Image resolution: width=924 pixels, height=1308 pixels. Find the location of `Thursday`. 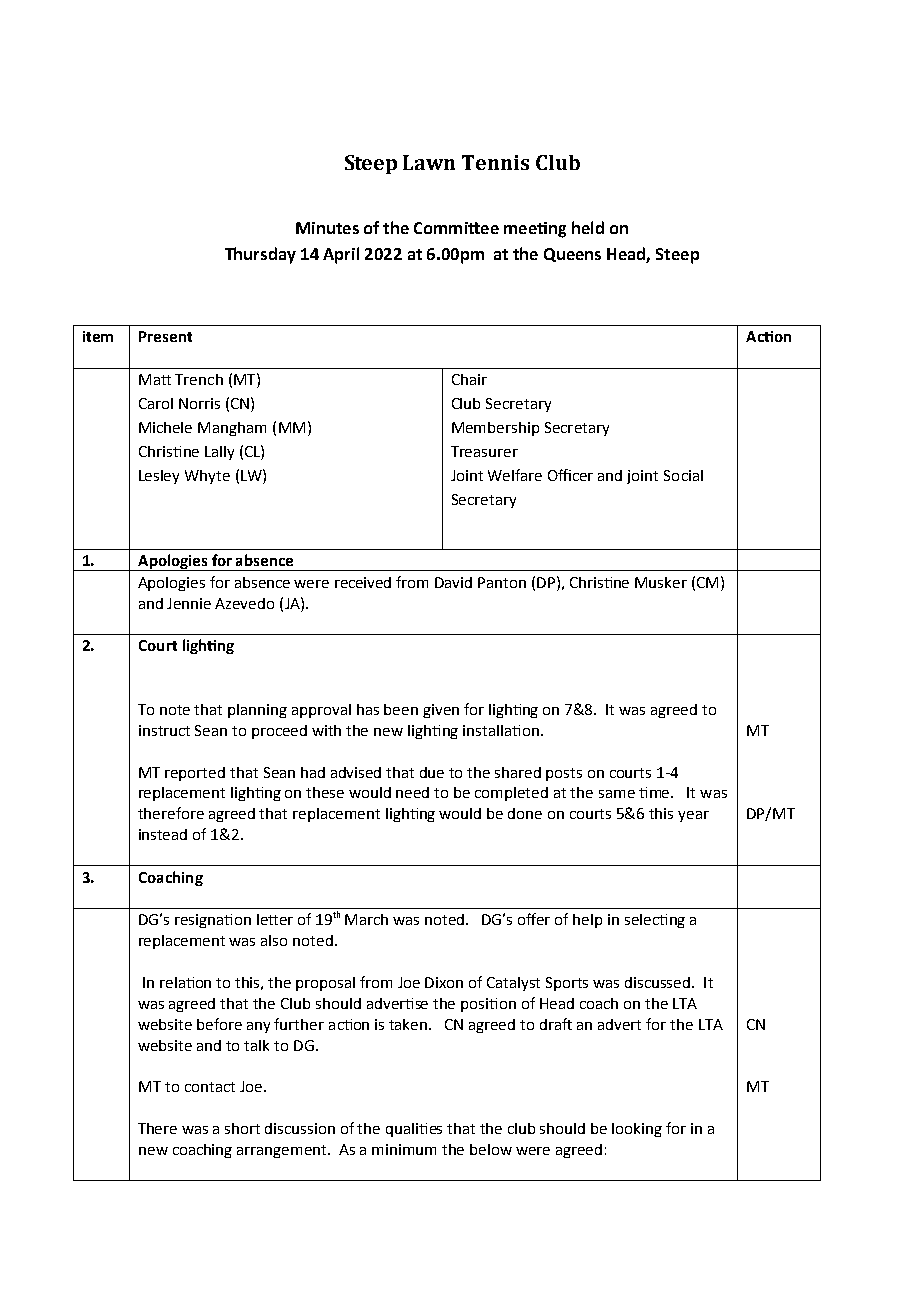

Thursday is located at coordinates (260, 255).
